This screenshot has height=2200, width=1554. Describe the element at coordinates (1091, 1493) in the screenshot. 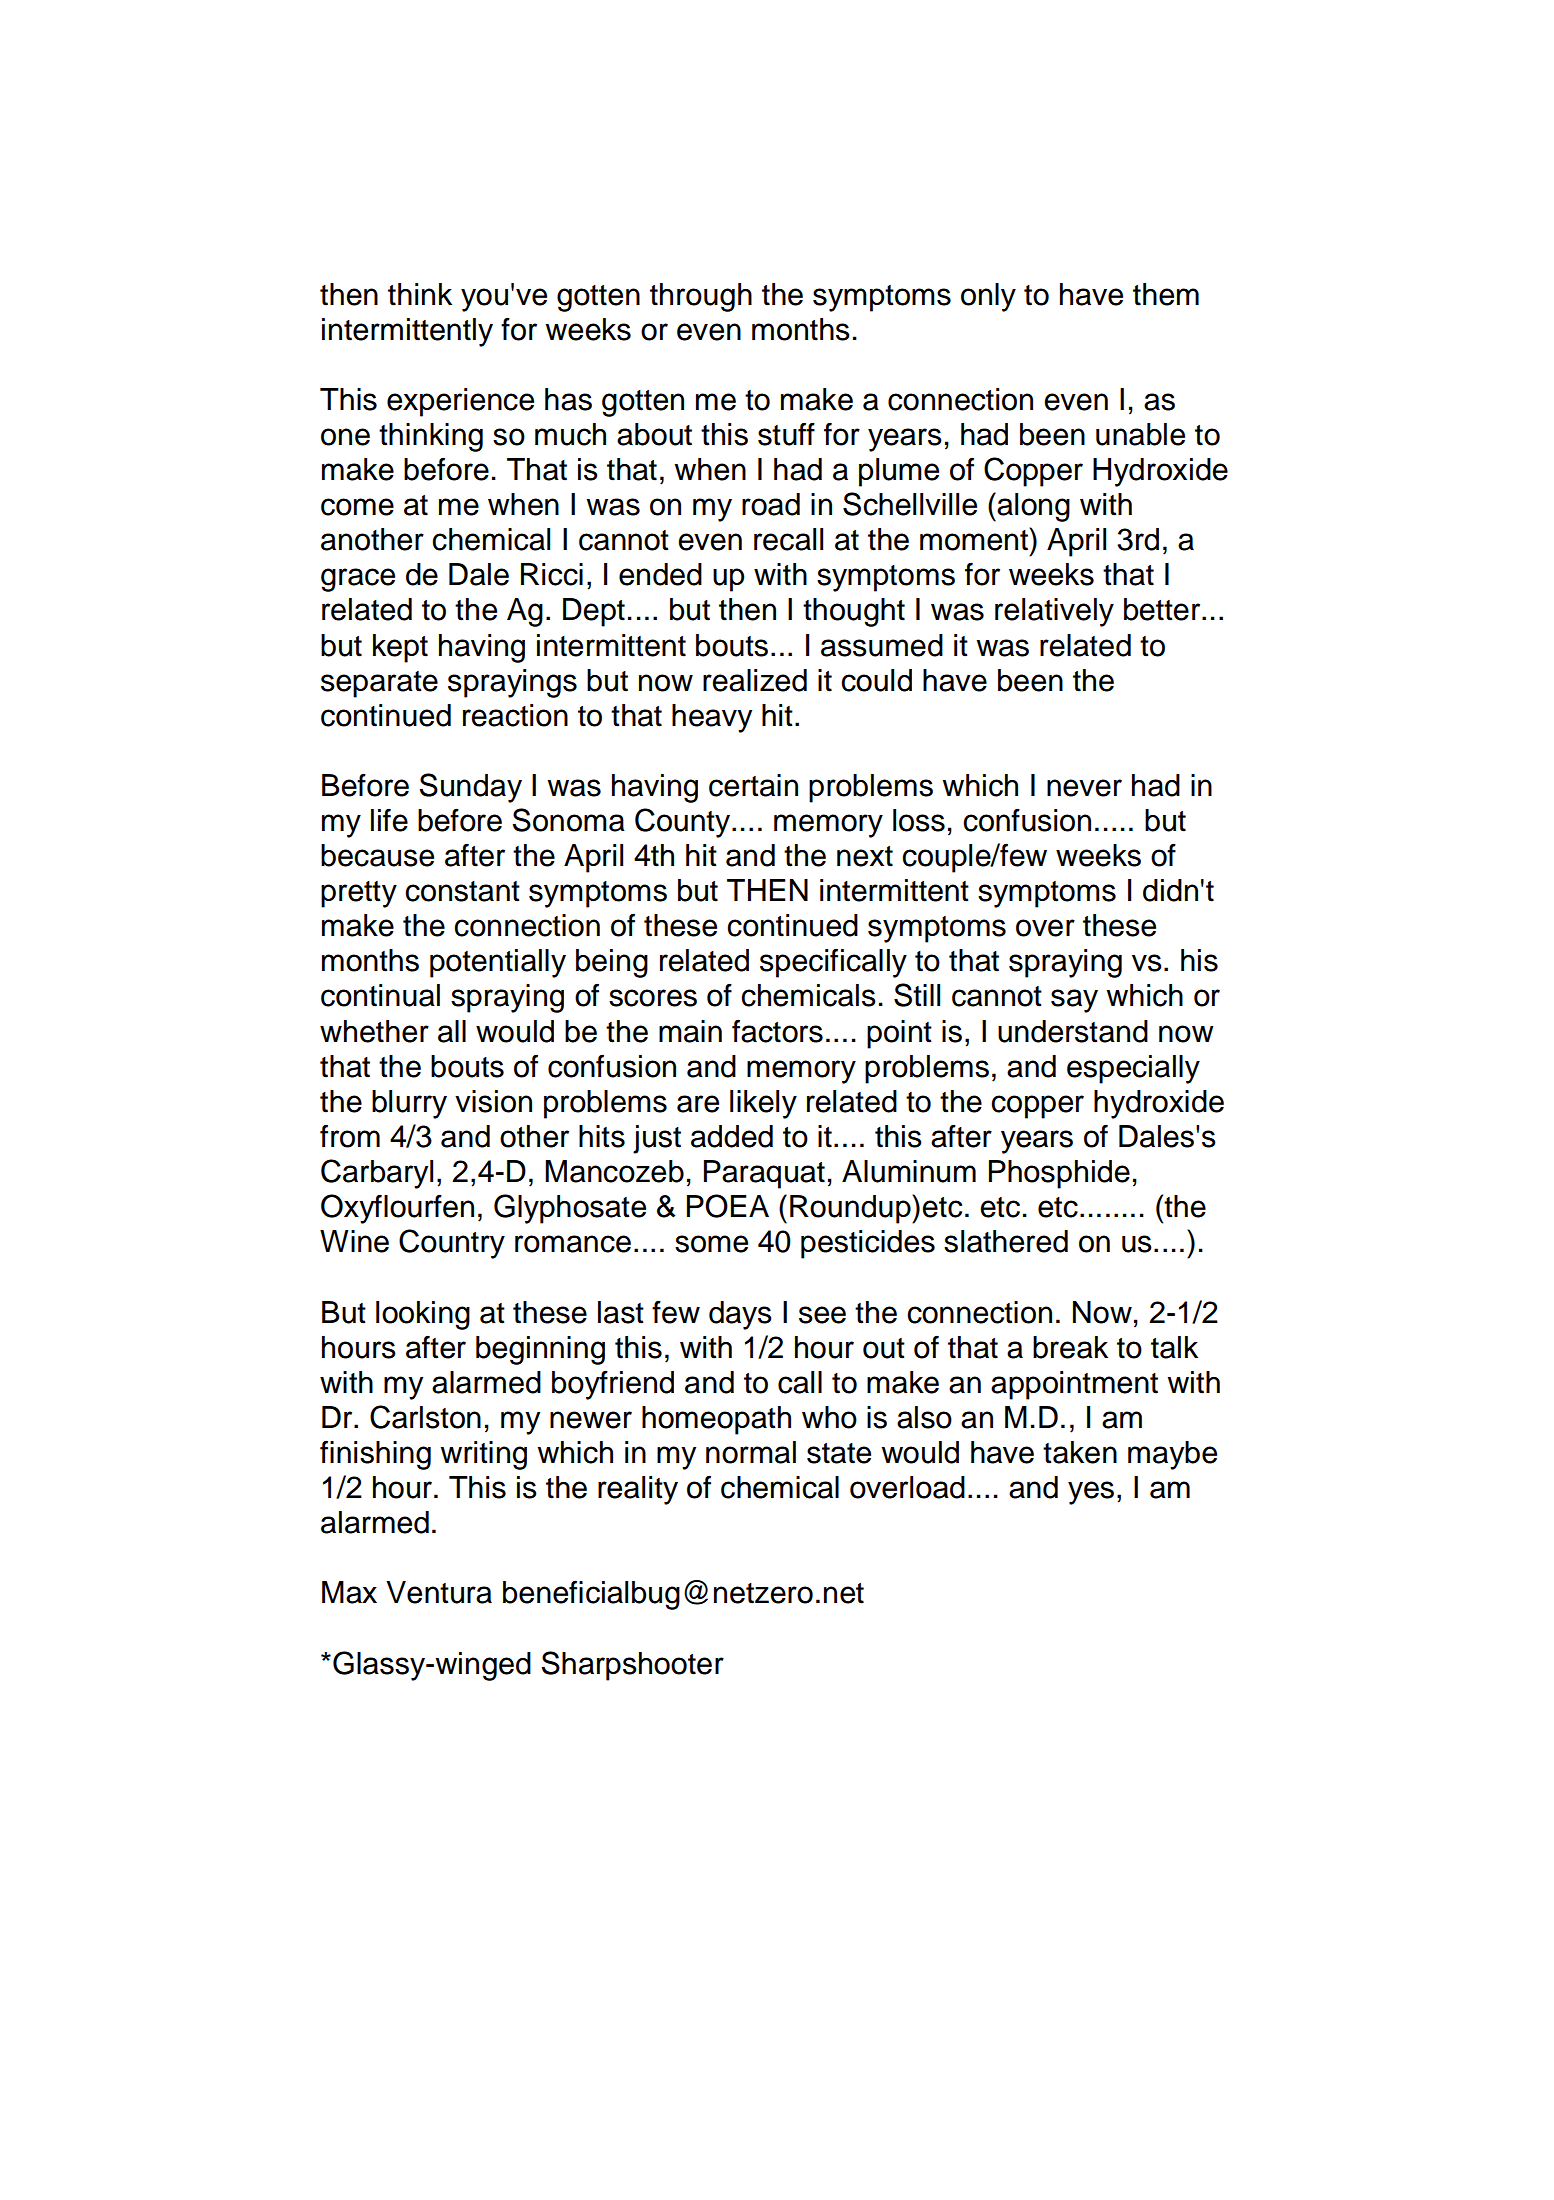

I see `yes` at that location.
